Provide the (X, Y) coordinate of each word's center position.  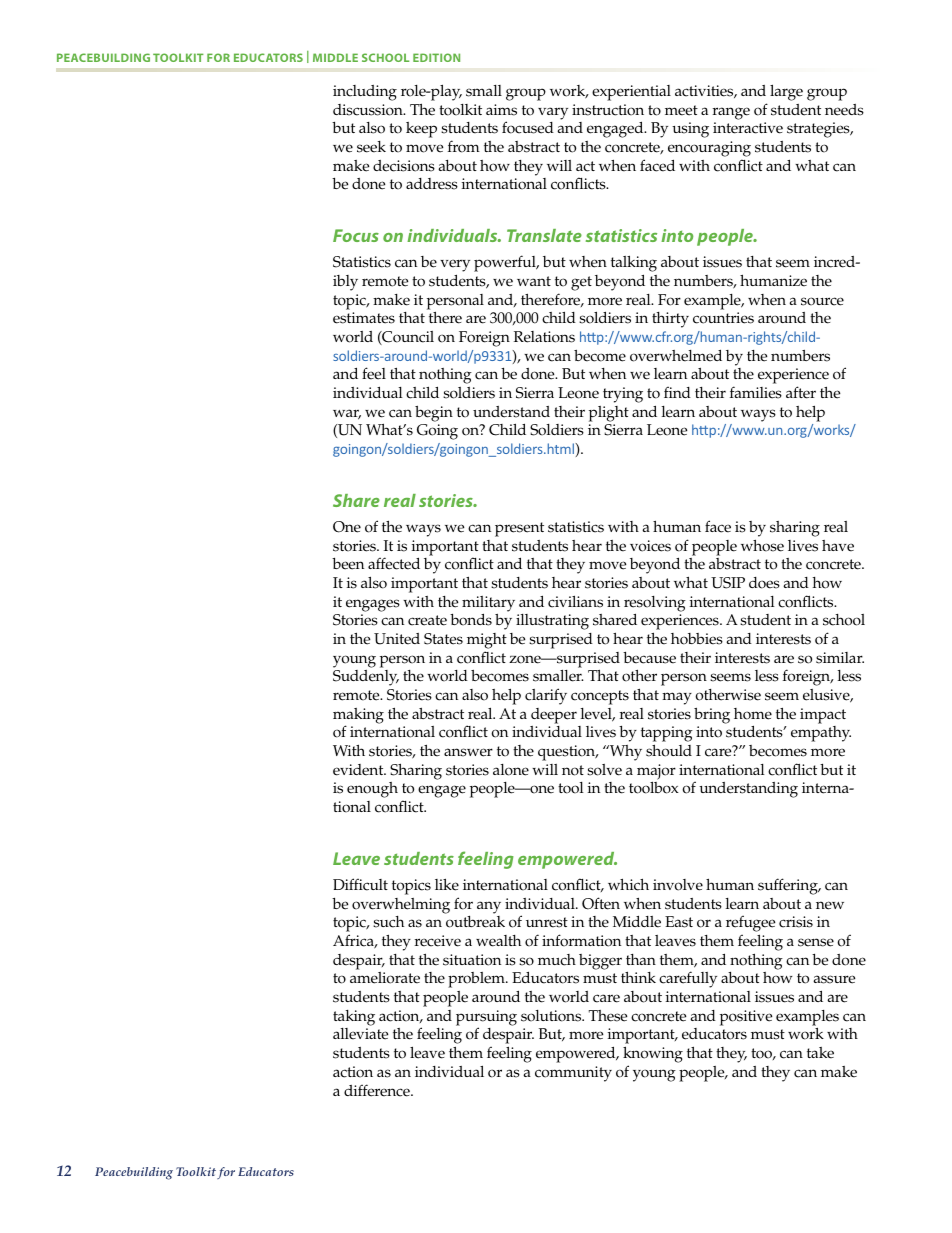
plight (609, 414)
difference (378, 1090)
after (801, 392)
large (786, 92)
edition (436, 57)
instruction (608, 110)
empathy (821, 734)
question (568, 753)
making (358, 717)
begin (434, 414)
